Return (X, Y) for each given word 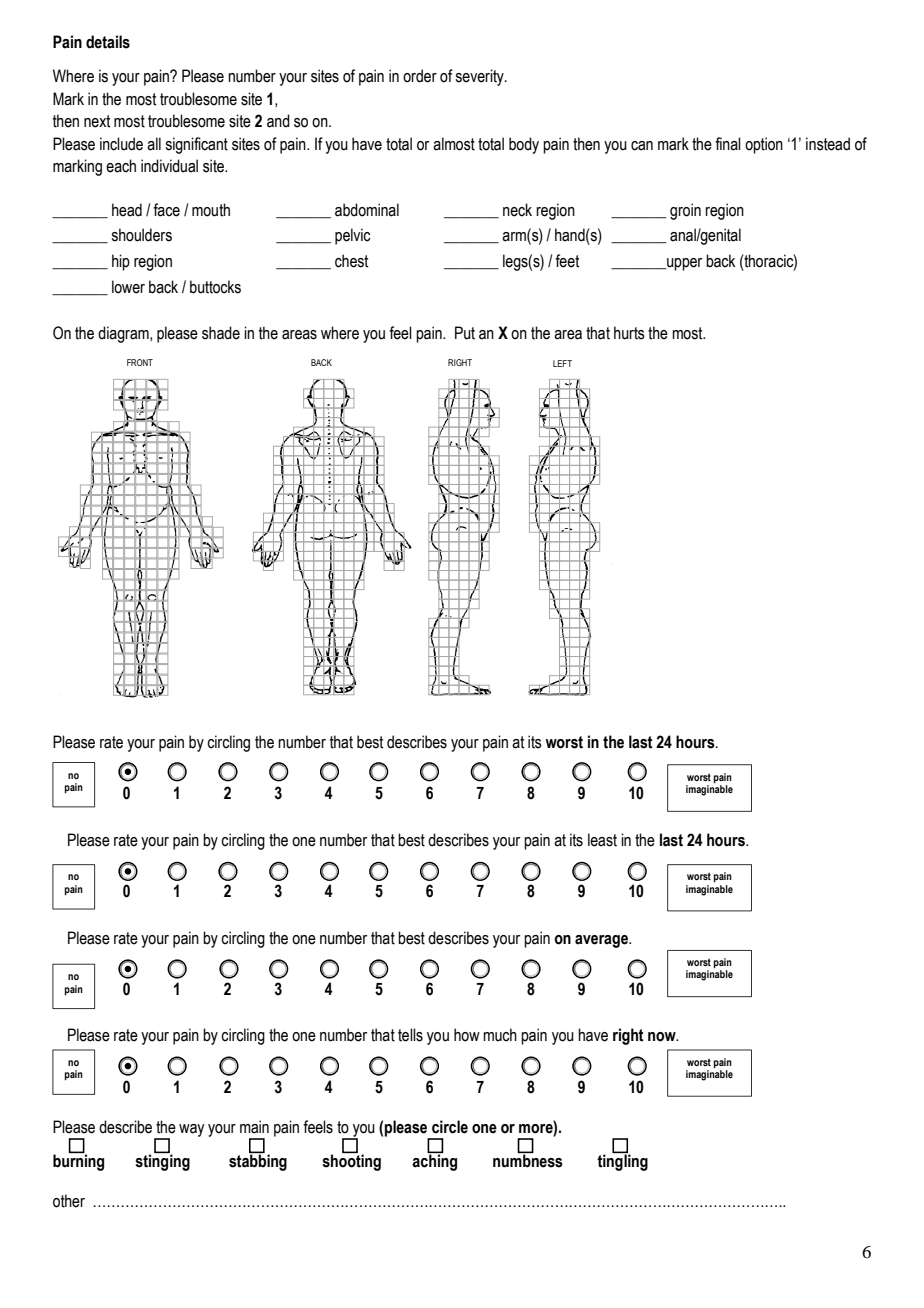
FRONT (140, 362)
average (602, 941)
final (728, 144)
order (420, 76)
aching (434, 1161)
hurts (629, 333)
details (108, 42)
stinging (162, 1161)
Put (465, 333)
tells (410, 1035)
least (602, 840)
